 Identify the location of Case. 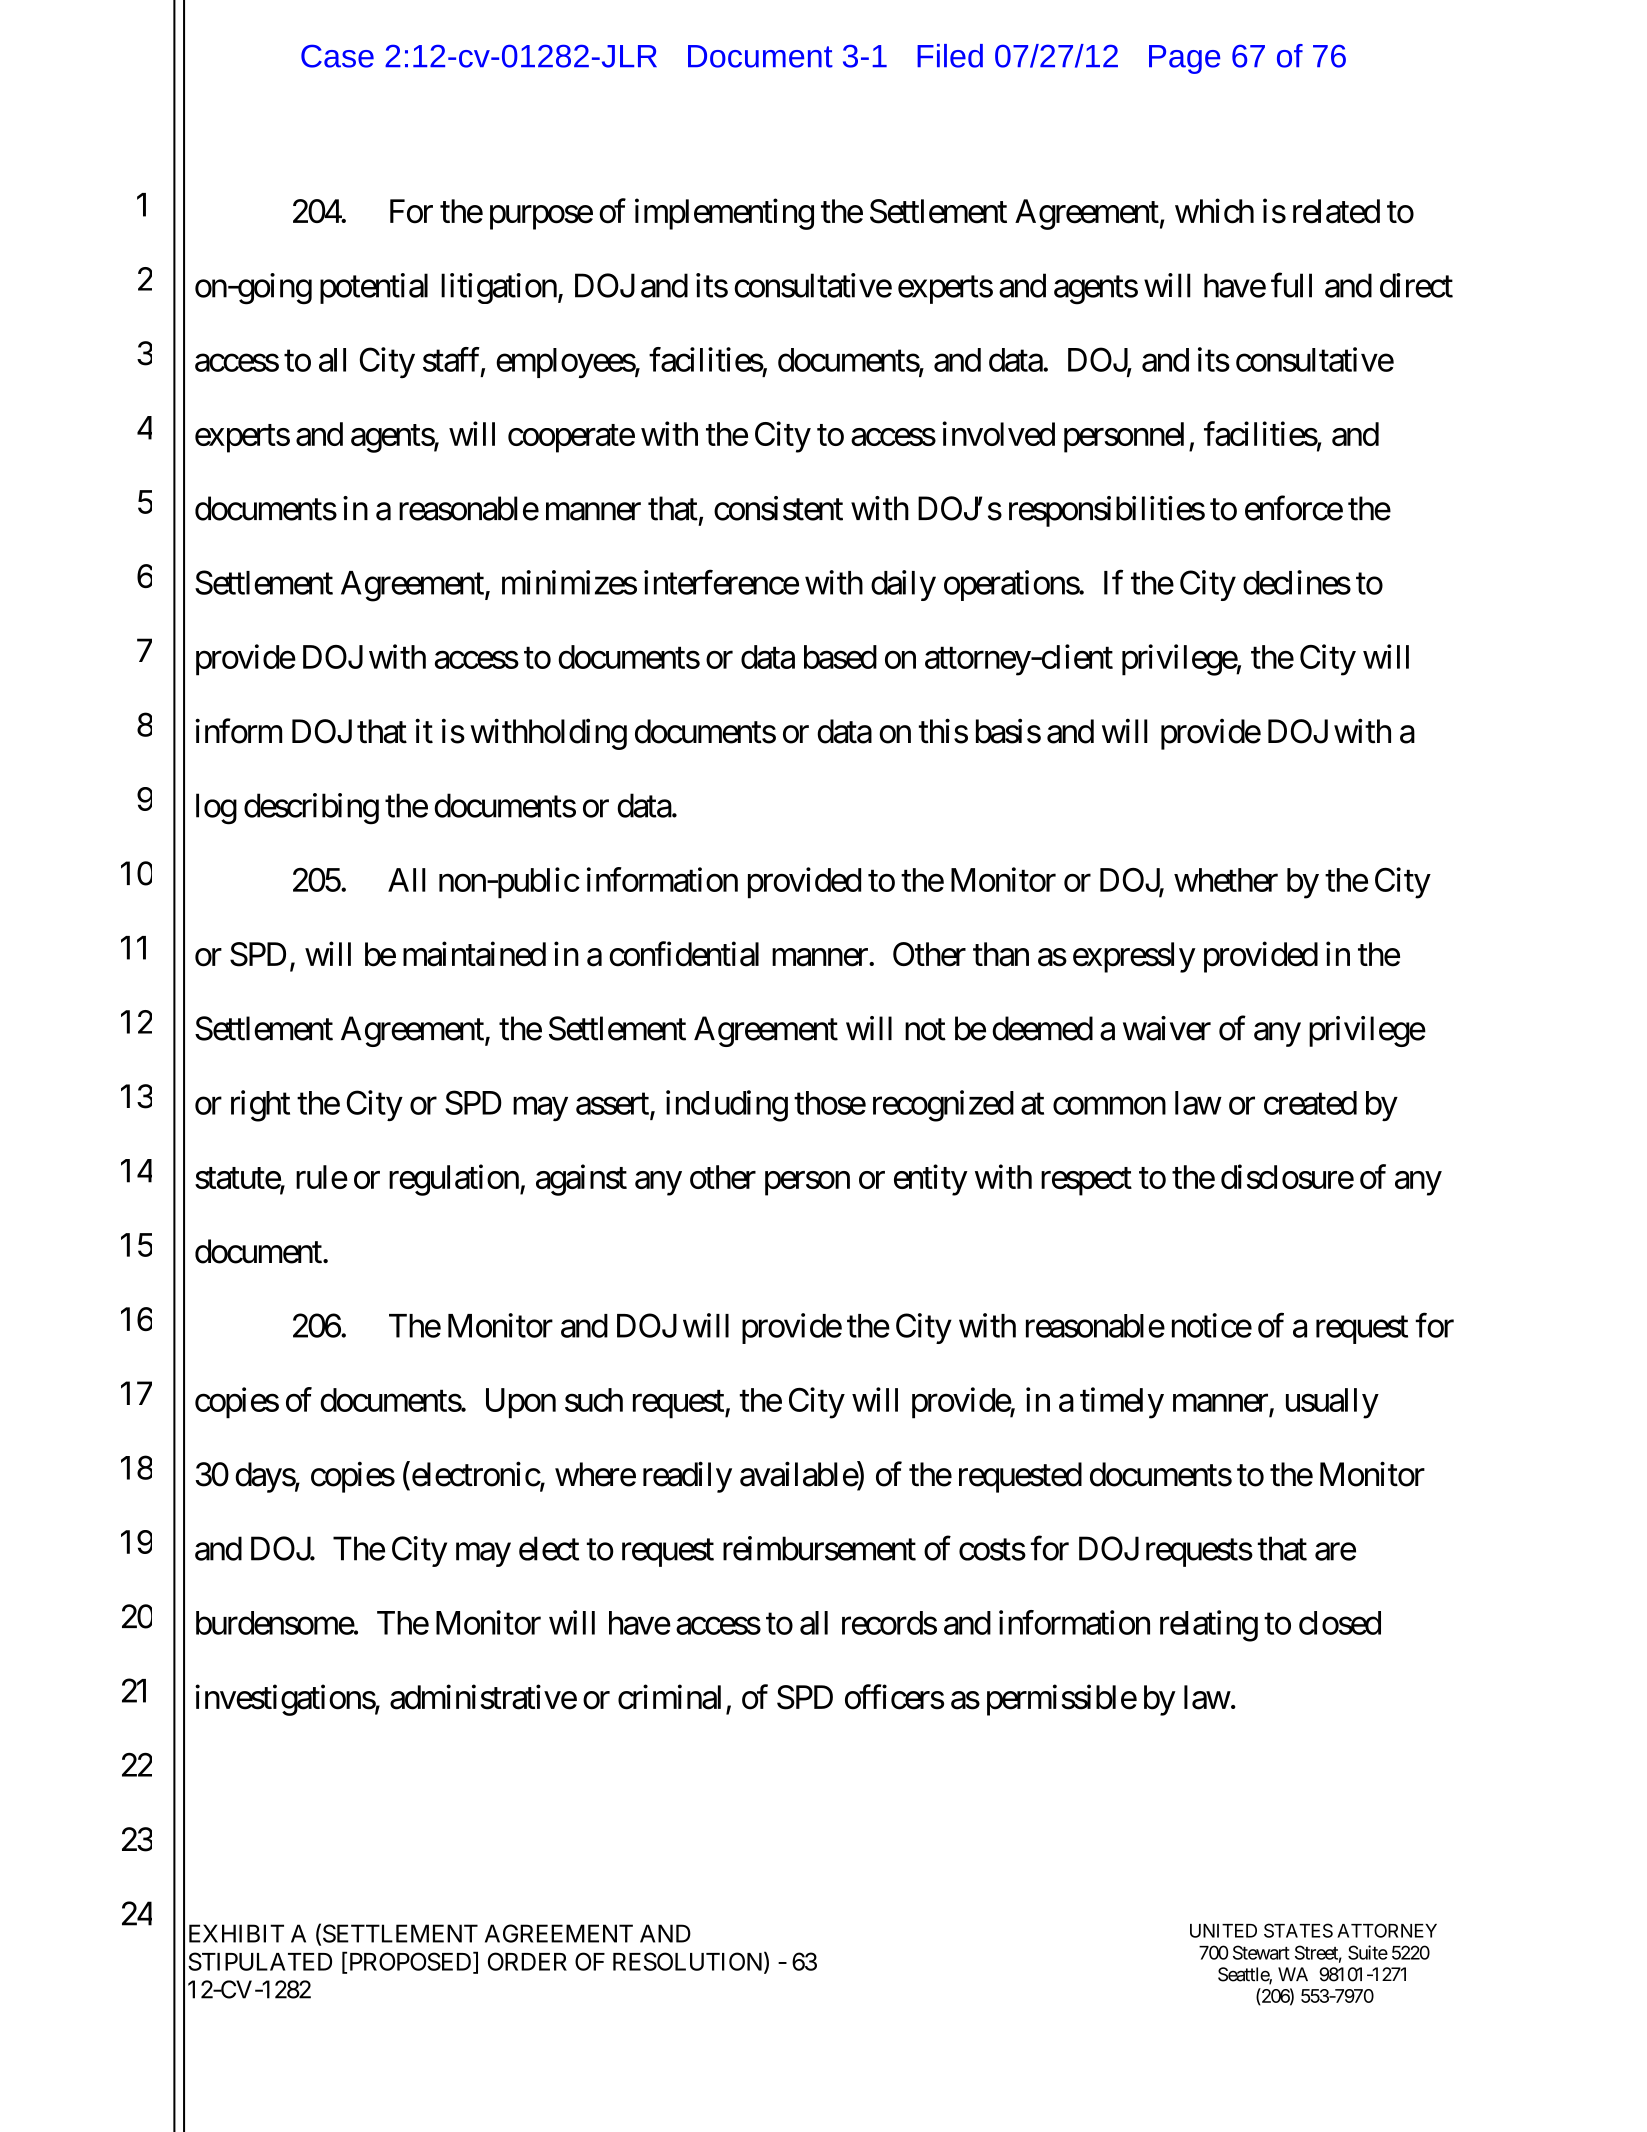
(337, 56).
